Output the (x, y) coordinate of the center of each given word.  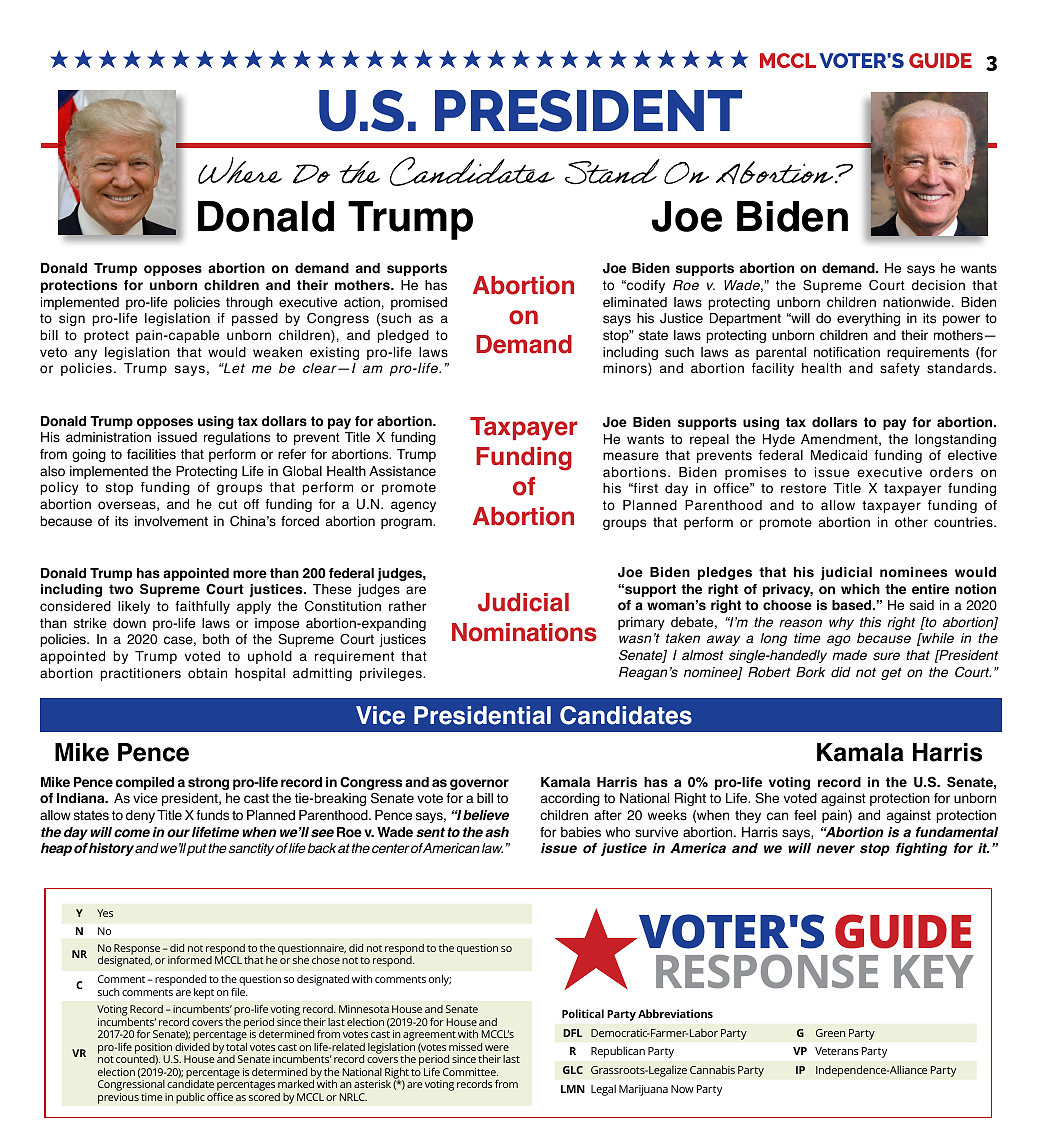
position (153, 1049)
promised (419, 303)
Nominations (524, 632)
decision (938, 285)
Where (240, 170)
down (129, 623)
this (870, 622)
